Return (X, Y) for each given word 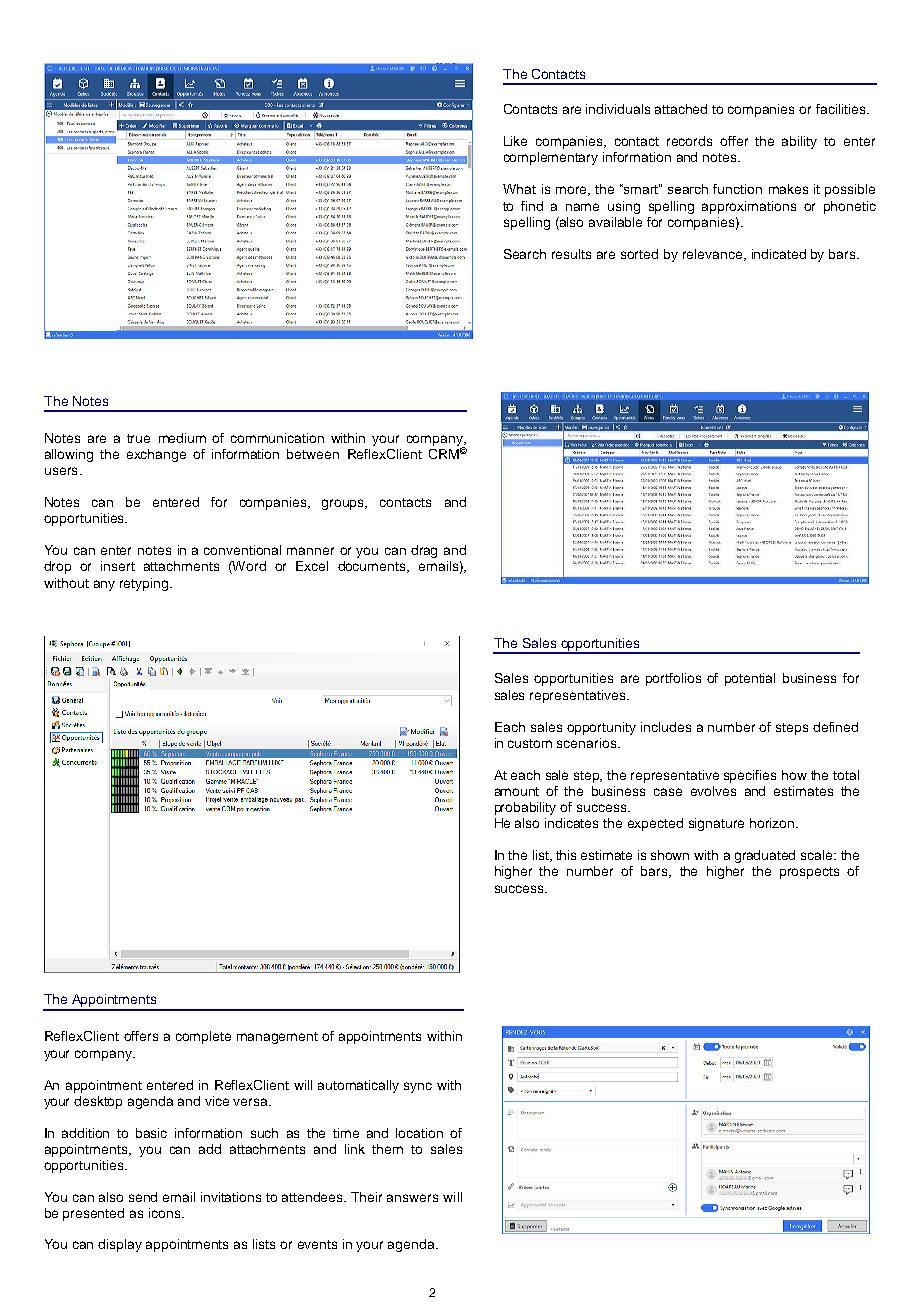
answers (412, 1198)
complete (203, 1037)
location (419, 1133)
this (566, 855)
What (519, 189)
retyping (144, 584)
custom (530, 743)
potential (750, 679)
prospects (809, 873)
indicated (779, 254)
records (689, 141)
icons (166, 1213)
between (313, 454)
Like (515, 141)
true (138, 438)
